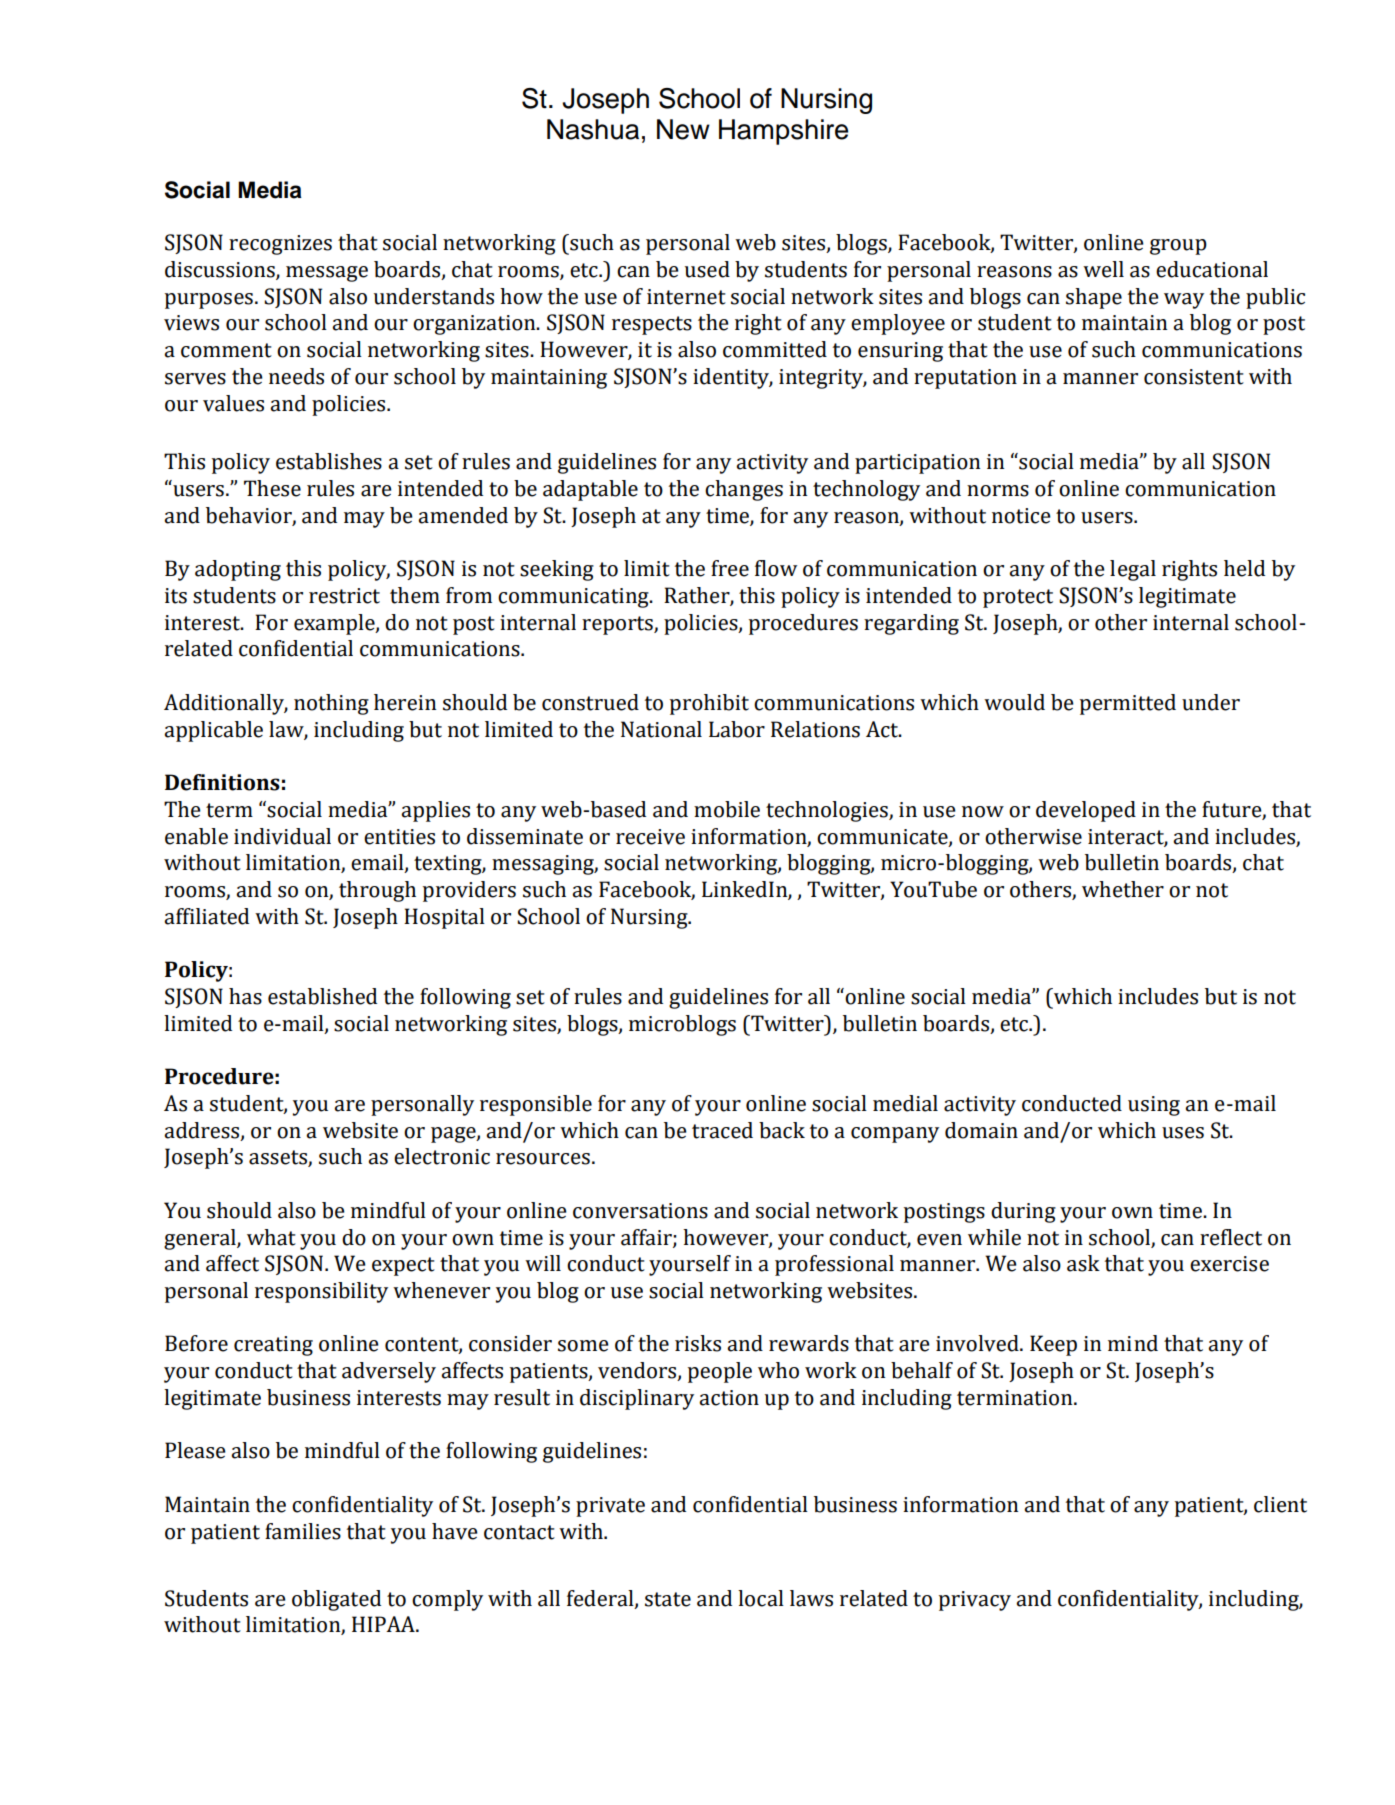  What do you see at coordinates (279, 1158) in the document?
I see `assets` at bounding box center [279, 1158].
